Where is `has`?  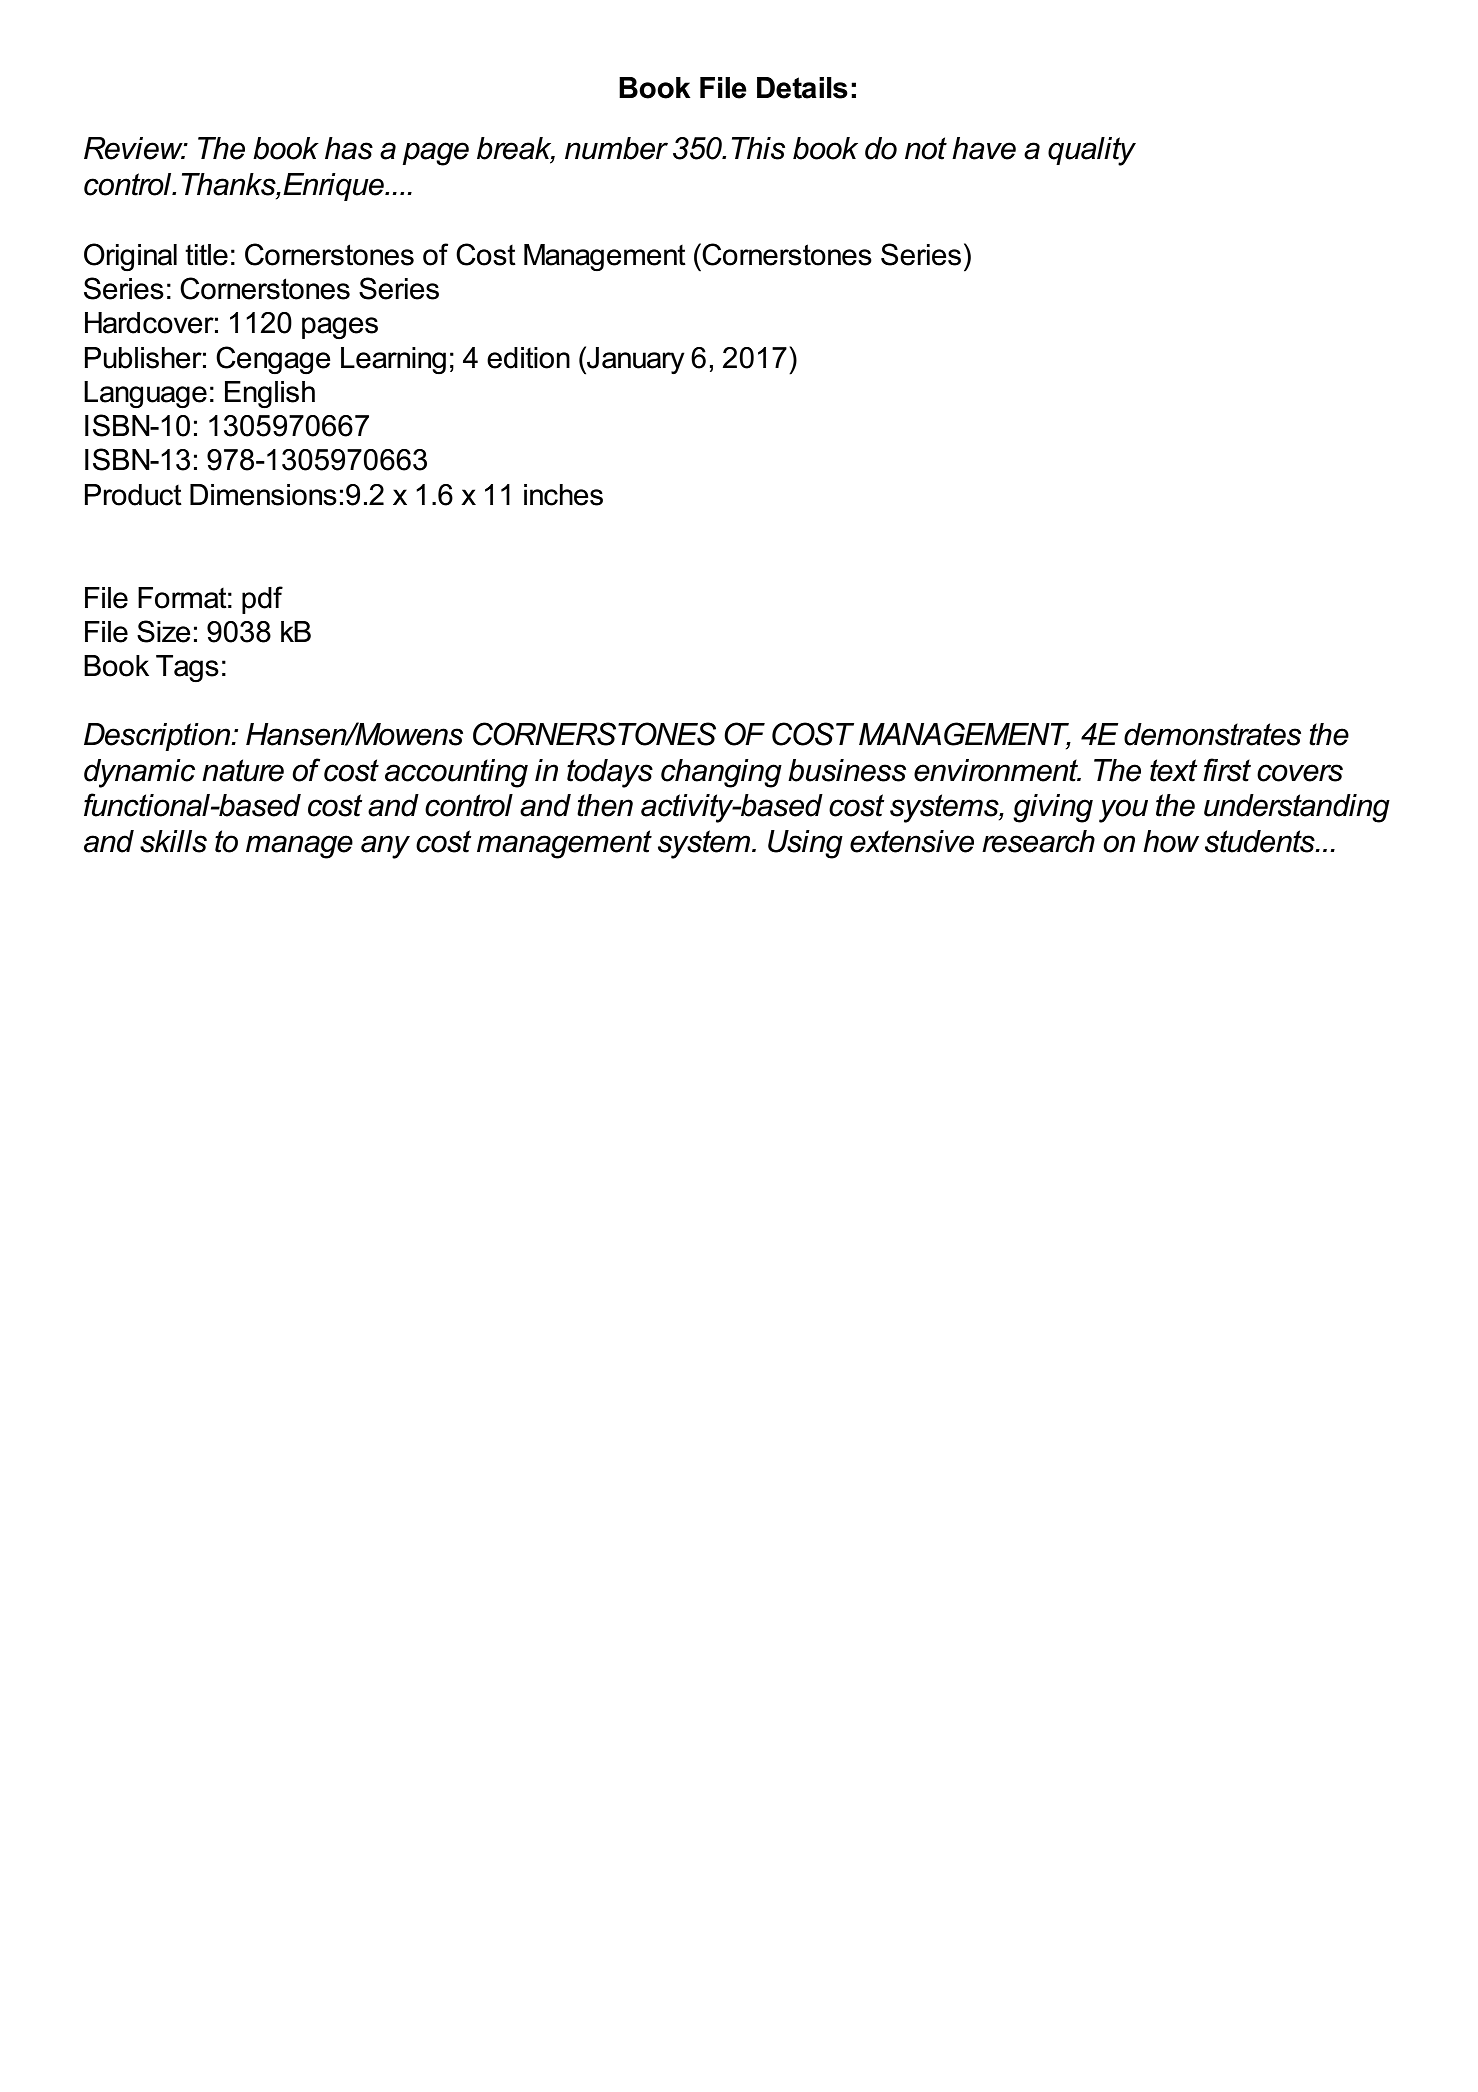
has is located at coordinates (349, 148).
